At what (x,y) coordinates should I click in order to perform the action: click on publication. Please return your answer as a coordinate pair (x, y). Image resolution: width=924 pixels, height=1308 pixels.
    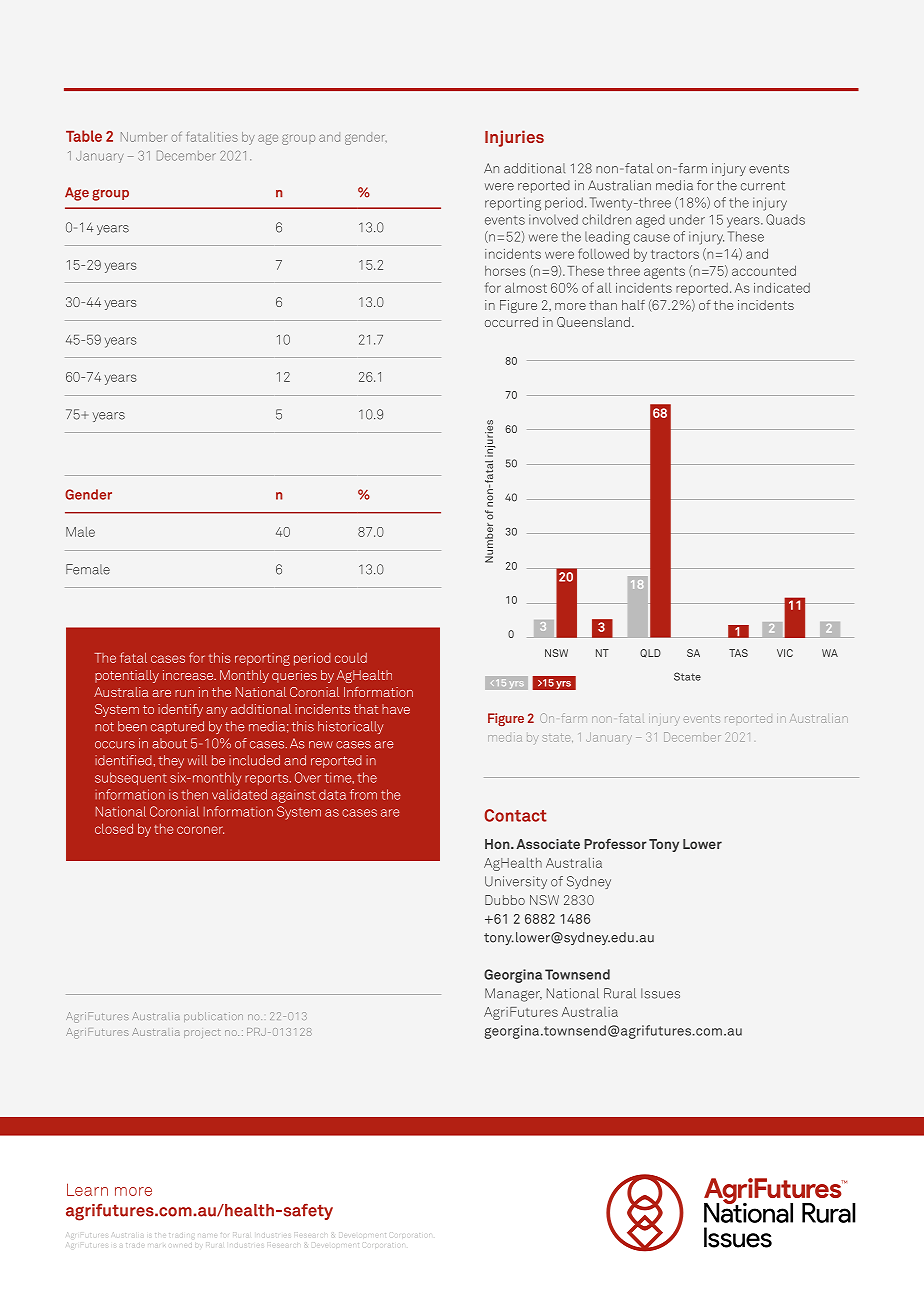
    Looking at the image, I should click on (213, 1017).
